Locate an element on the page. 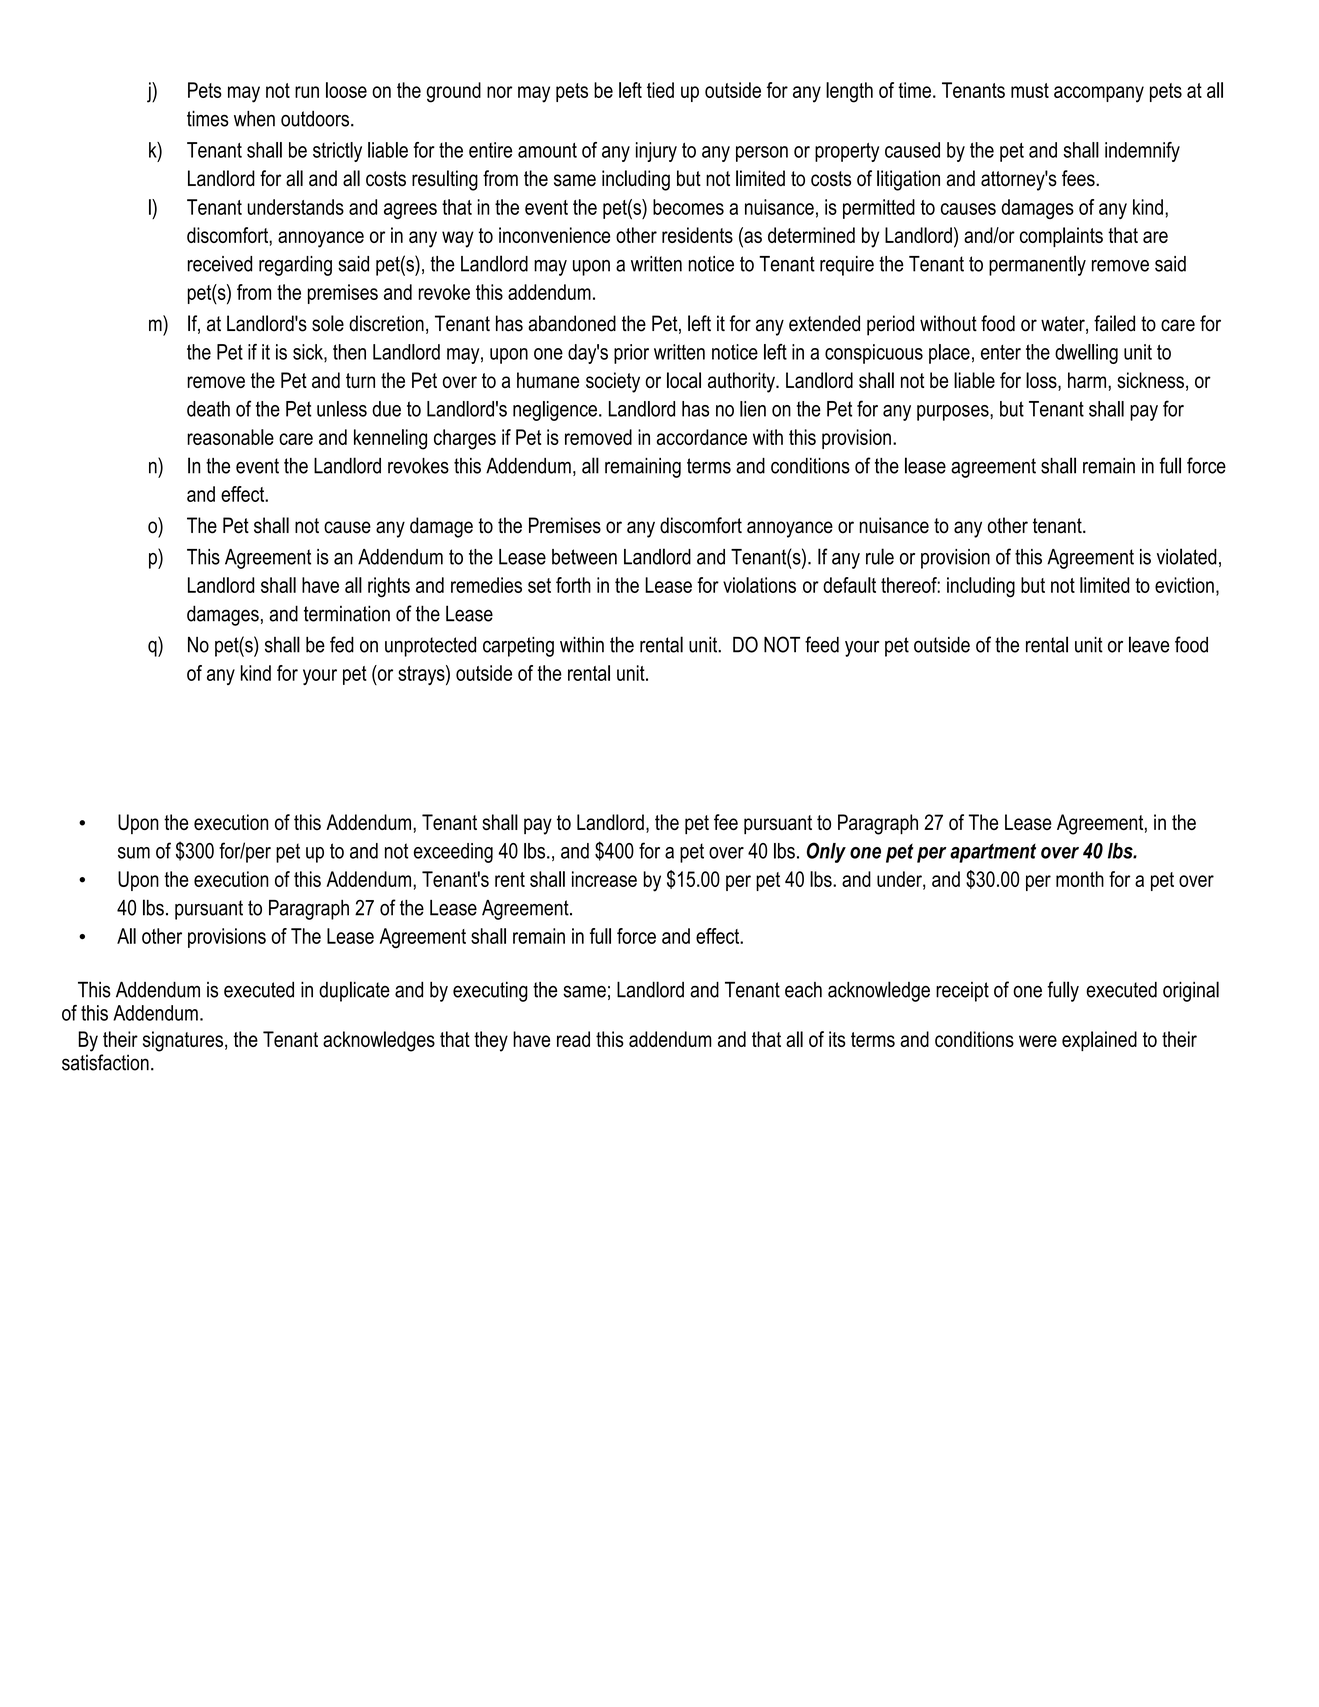  eviction is located at coordinates (1184, 585).
